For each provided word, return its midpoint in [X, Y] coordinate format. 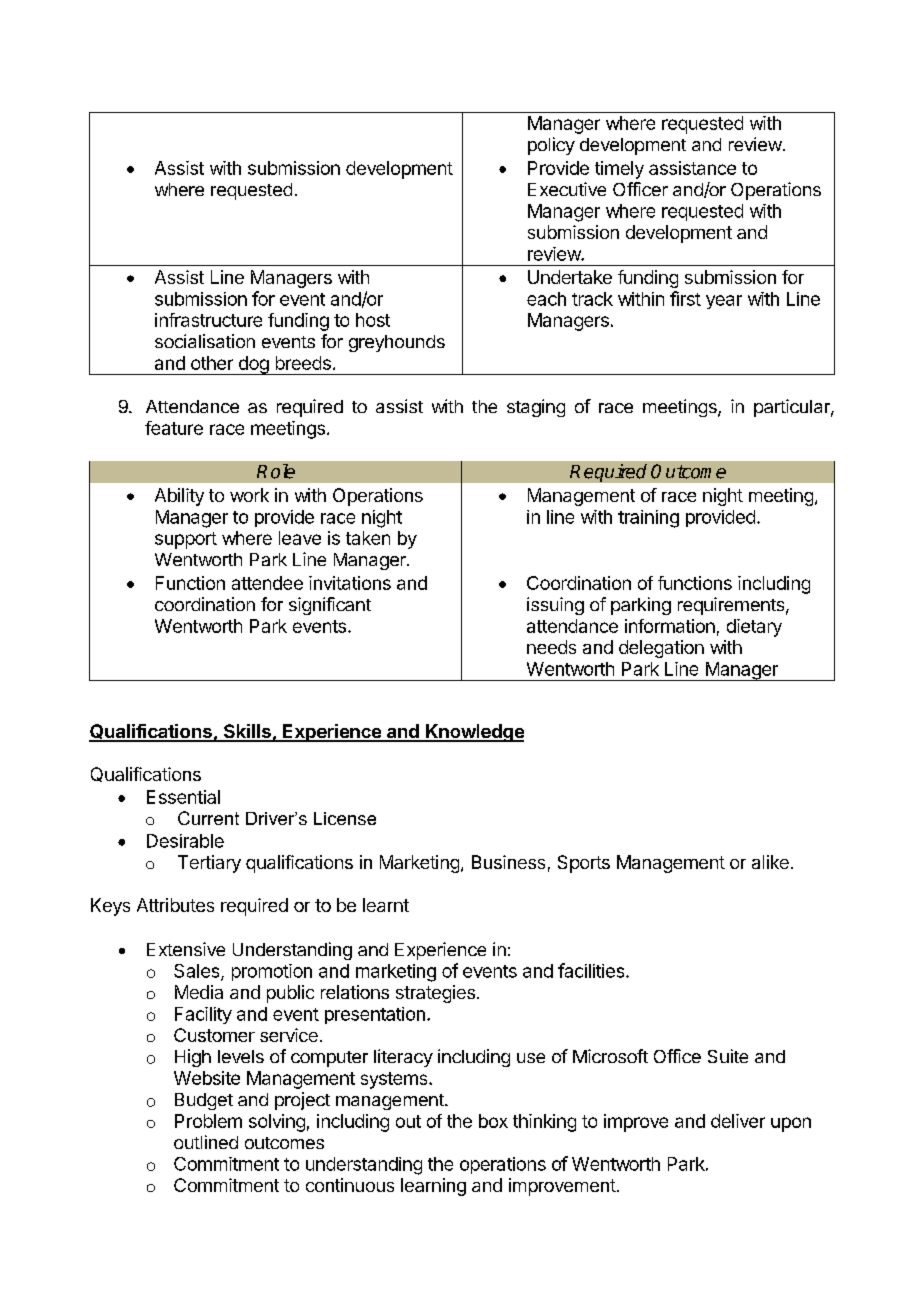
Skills [247, 732]
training [648, 519]
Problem [208, 1121]
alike [770, 862]
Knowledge [474, 733]
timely [619, 170]
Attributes [175, 905]
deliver [738, 1121]
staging [536, 408]
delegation [661, 649]
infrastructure [208, 320]
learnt [386, 905]
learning [433, 1187]
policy [551, 146]
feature [174, 428]
